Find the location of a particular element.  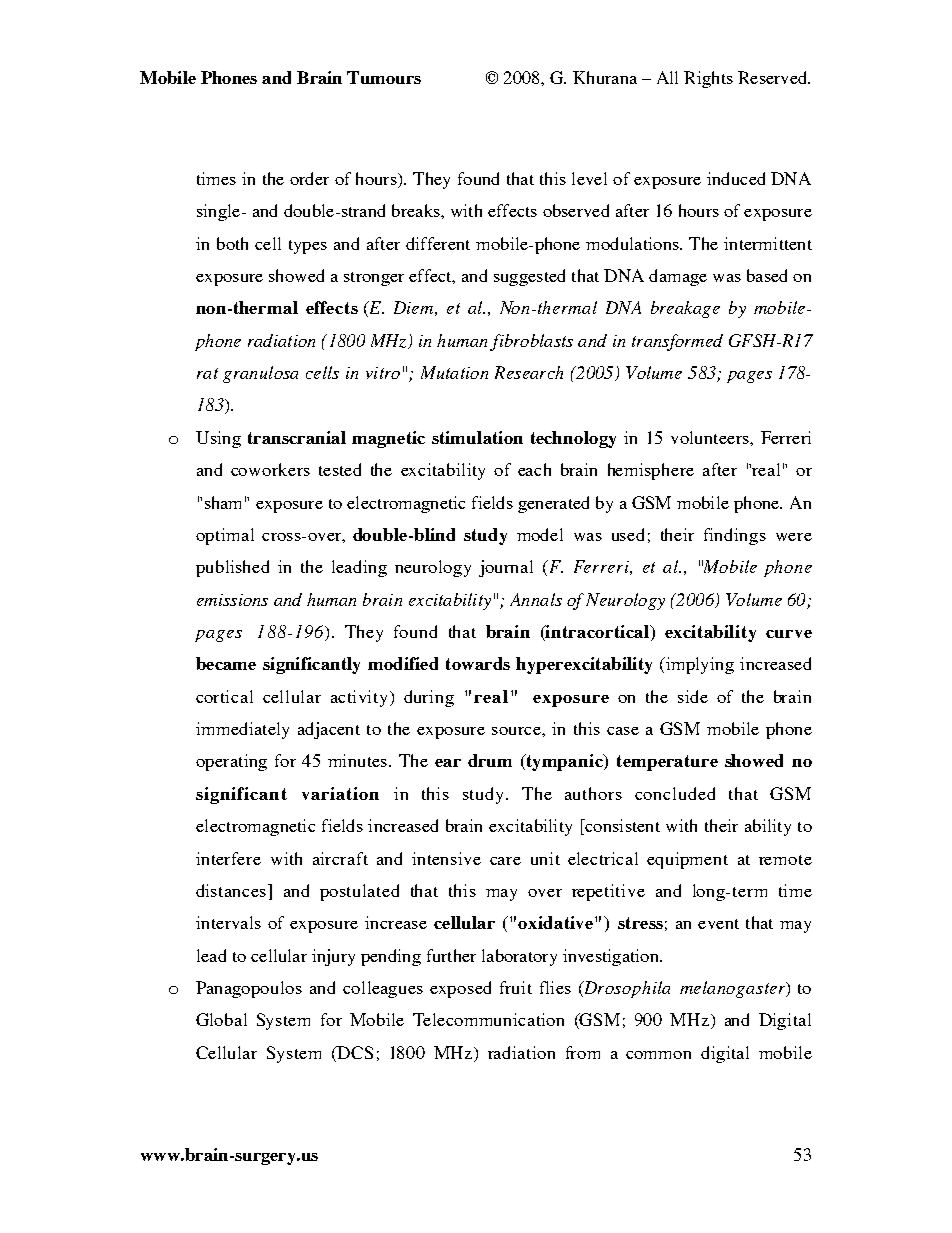

order is located at coordinates (309, 178).
